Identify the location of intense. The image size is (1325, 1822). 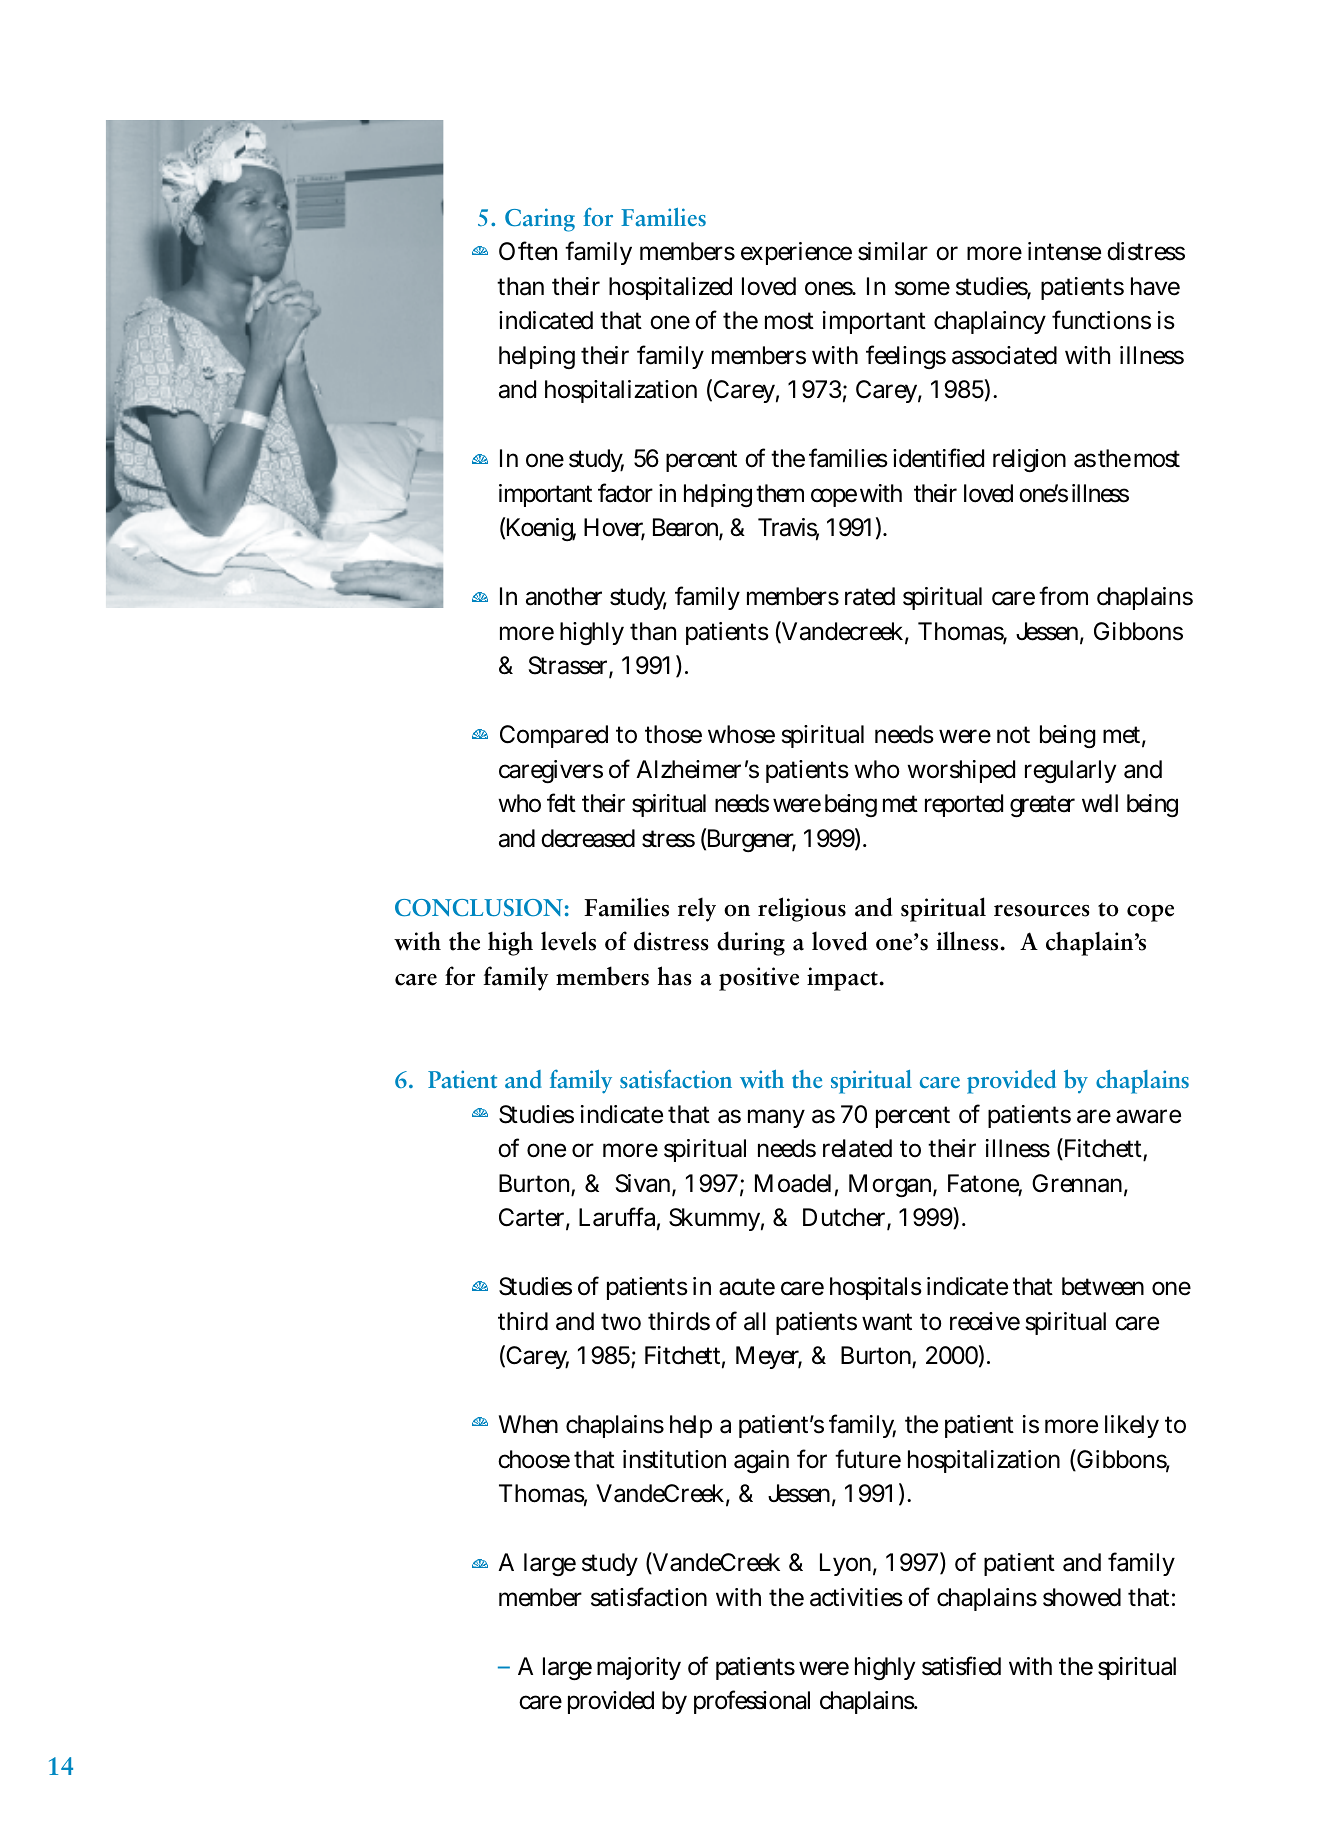
(1064, 251).
